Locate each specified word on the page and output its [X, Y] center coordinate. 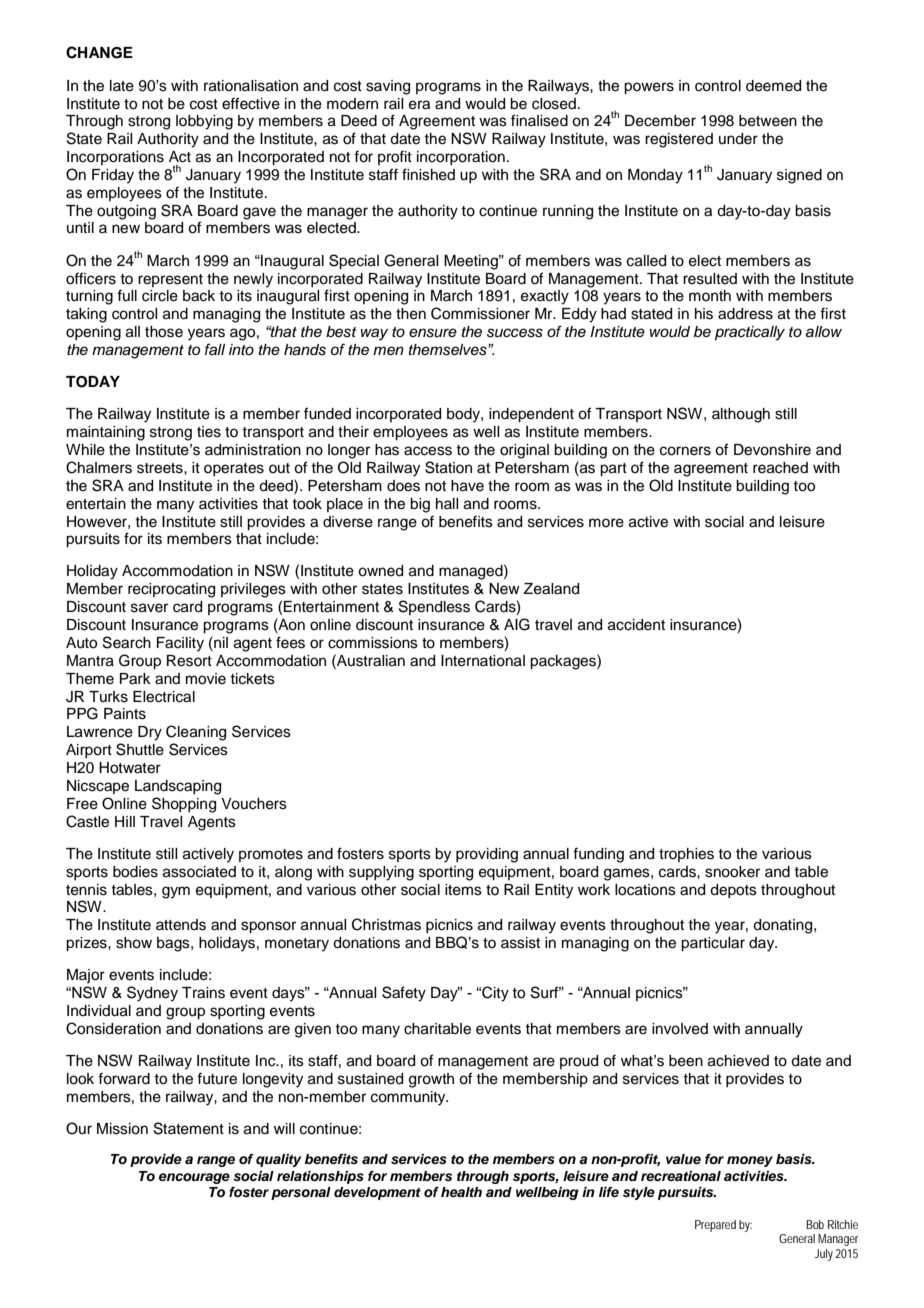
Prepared [715, 1226]
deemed [773, 86]
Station [448, 467]
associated [199, 872]
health [461, 1192]
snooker [732, 872]
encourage [194, 1178]
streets [161, 468]
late [122, 86]
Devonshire [772, 450]
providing [487, 855]
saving [388, 87]
